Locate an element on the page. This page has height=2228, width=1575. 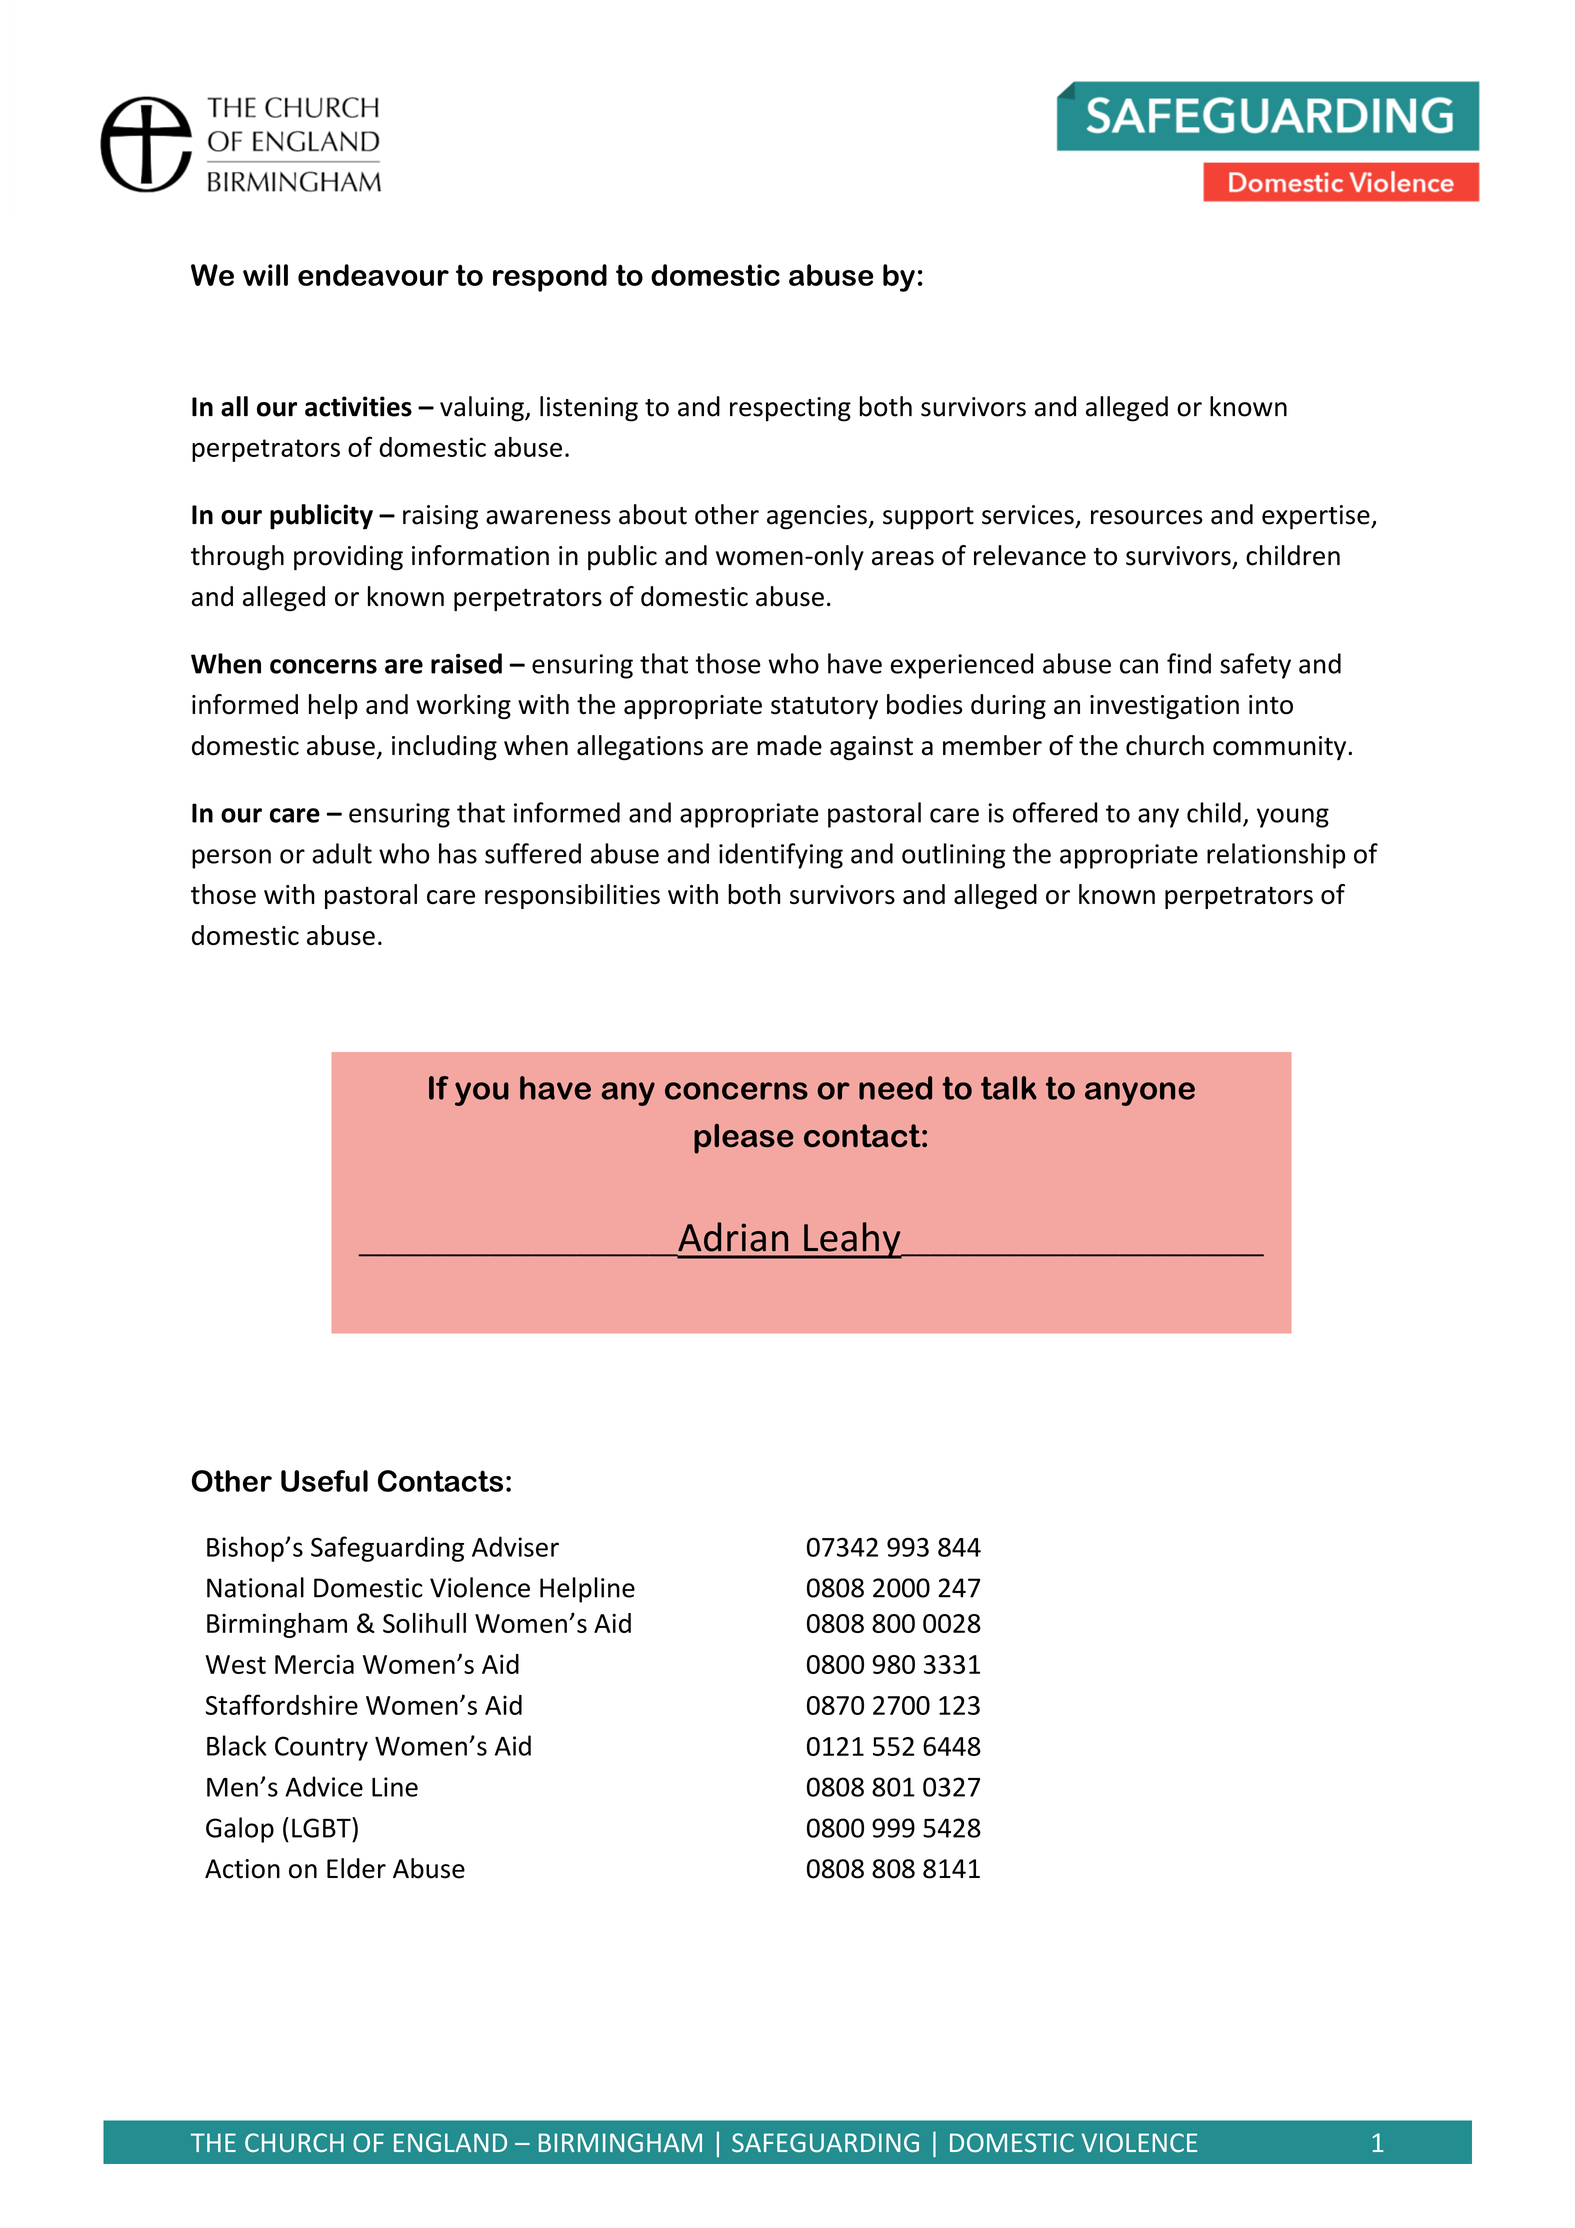
ENGLAND is located at coordinates (450, 2142).
